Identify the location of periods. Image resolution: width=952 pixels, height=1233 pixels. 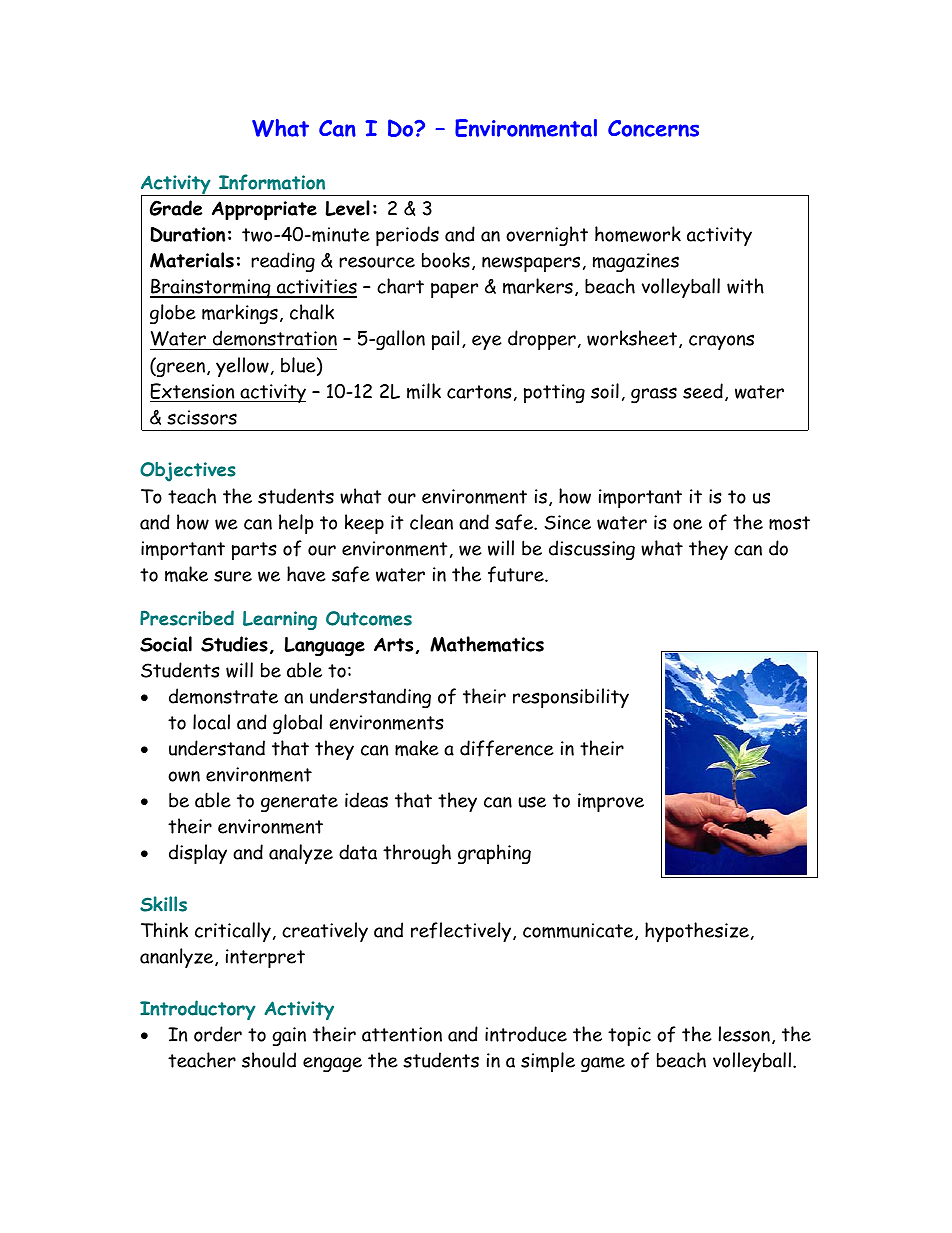
(407, 236).
